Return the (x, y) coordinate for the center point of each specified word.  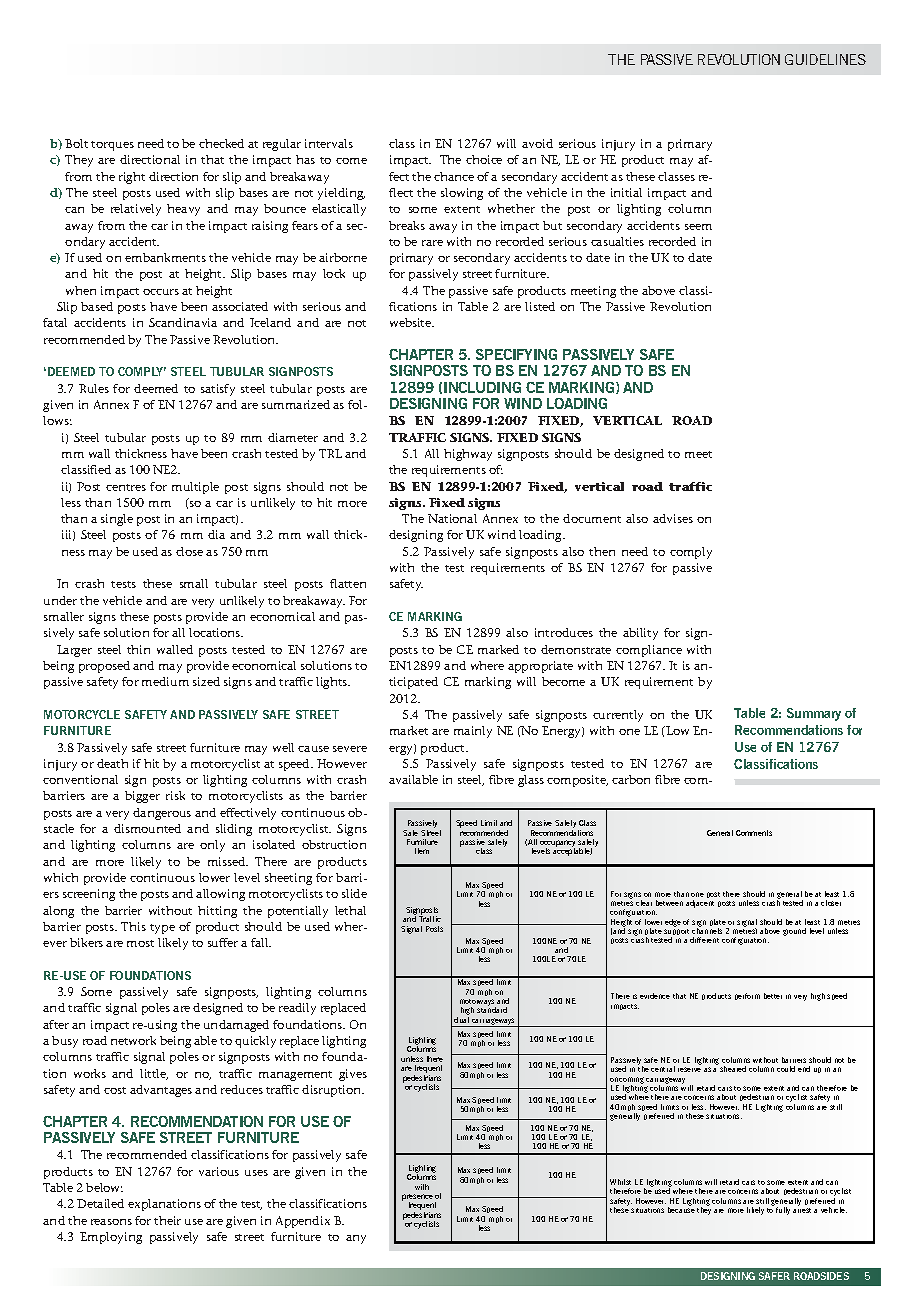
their (167, 1220)
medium (165, 681)
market (409, 730)
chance (454, 176)
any (356, 1239)
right (132, 178)
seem (698, 227)
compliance (649, 651)
